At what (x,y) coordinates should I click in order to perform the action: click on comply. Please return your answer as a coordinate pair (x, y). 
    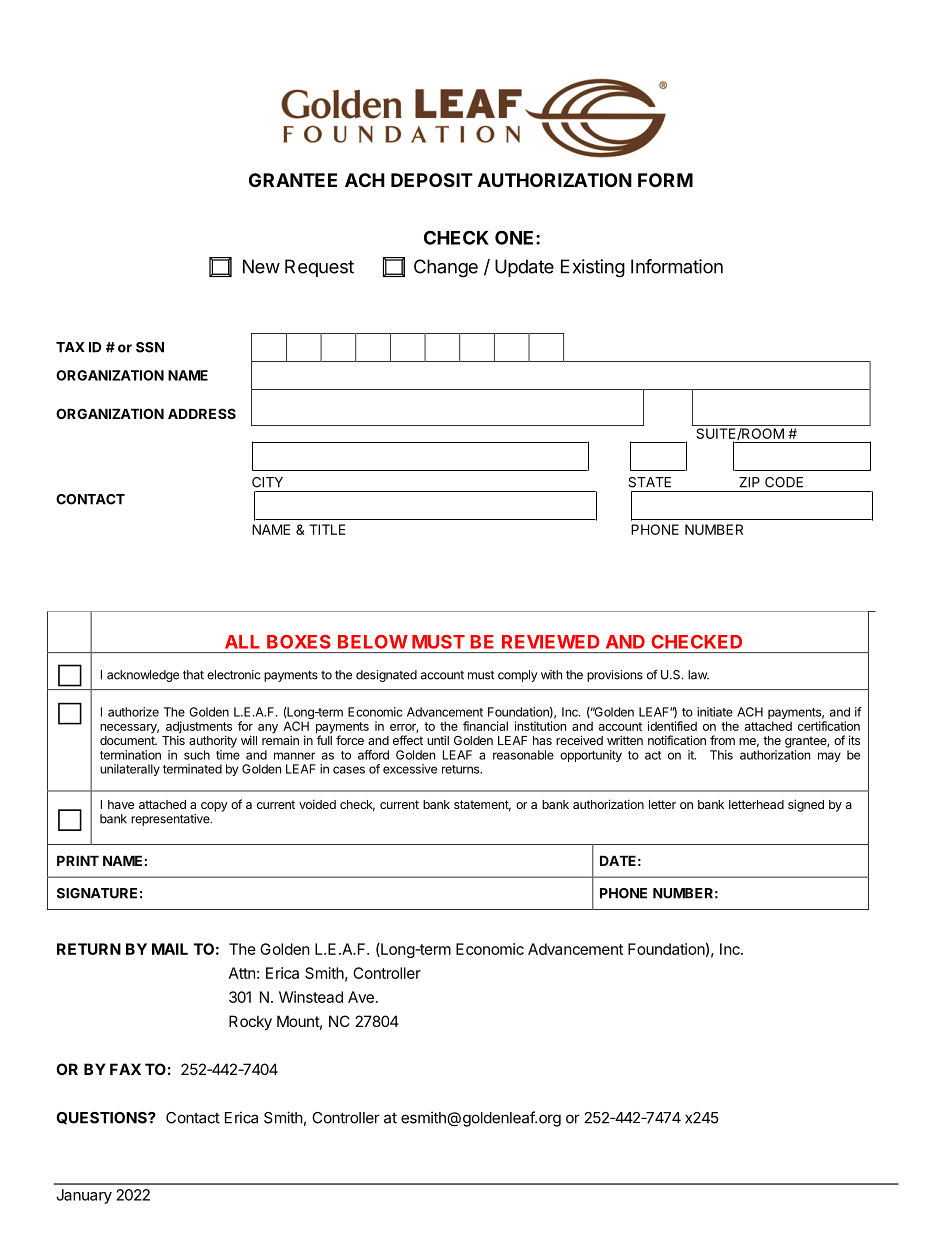
    Looking at the image, I should click on (518, 676).
